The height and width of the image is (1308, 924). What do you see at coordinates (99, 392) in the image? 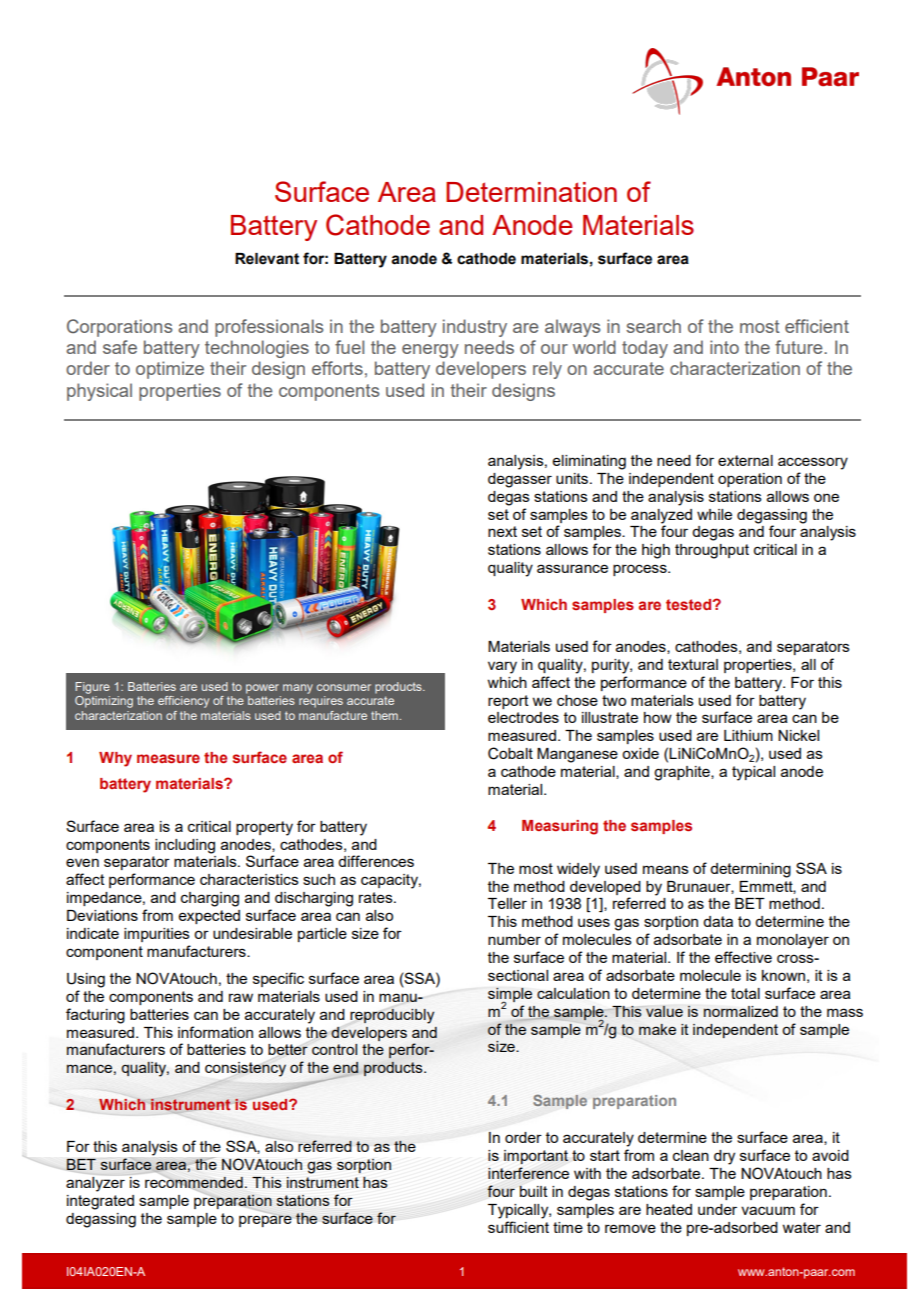
I see `physical` at bounding box center [99, 392].
